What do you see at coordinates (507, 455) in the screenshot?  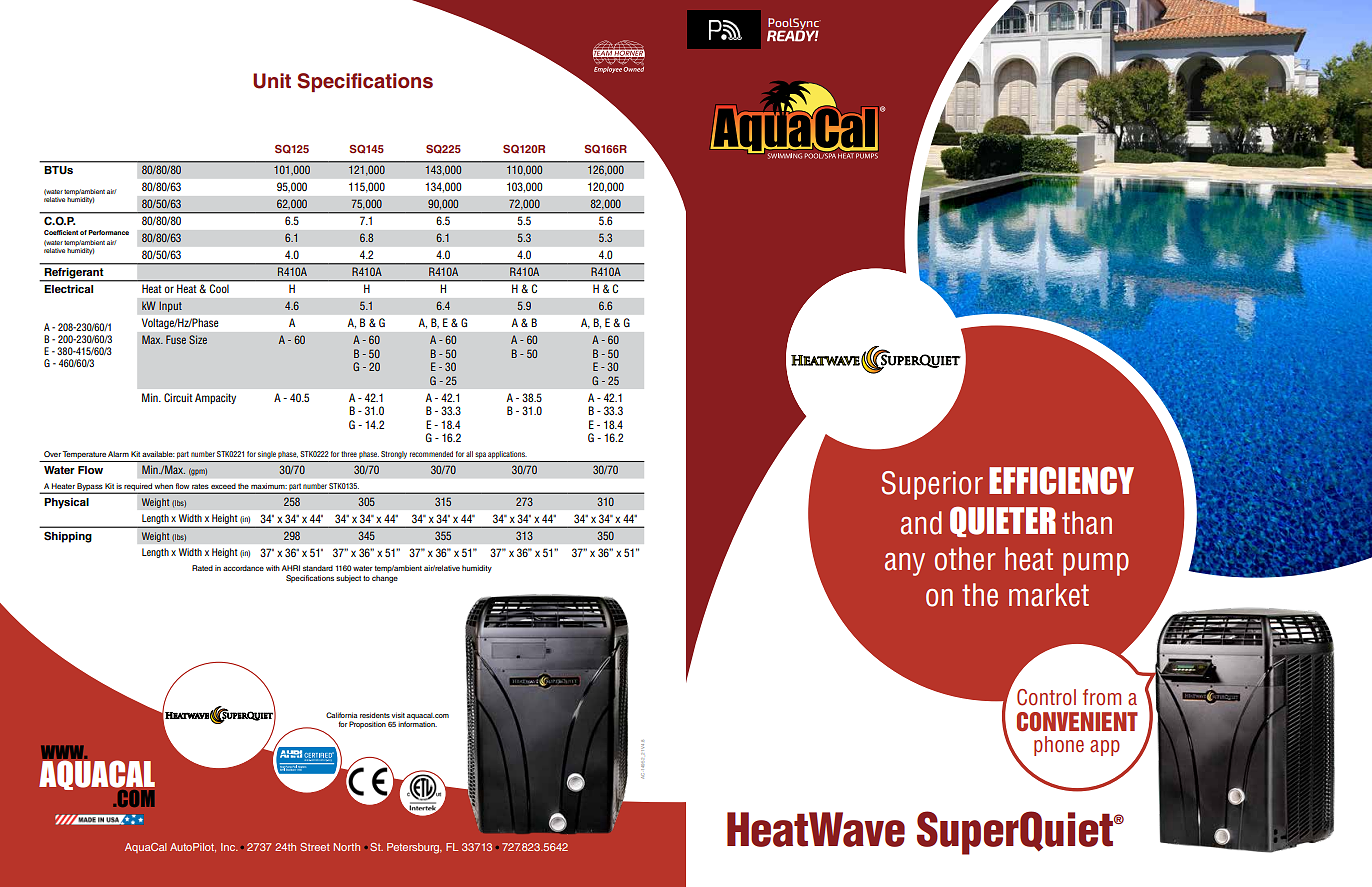 I see `applications` at bounding box center [507, 455].
